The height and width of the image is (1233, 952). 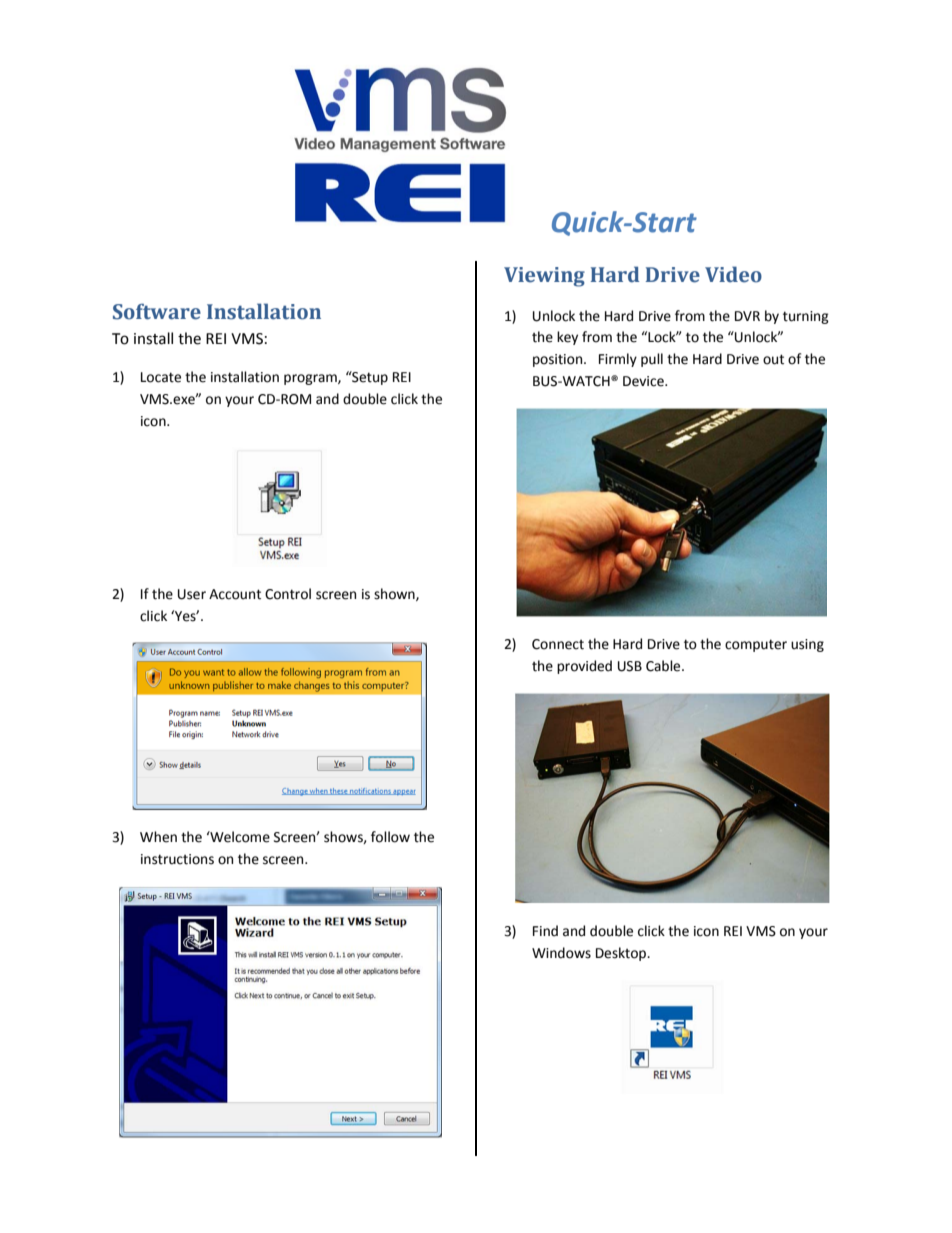 What do you see at coordinates (177, 859) in the image?
I see `instructions` at bounding box center [177, 859].
